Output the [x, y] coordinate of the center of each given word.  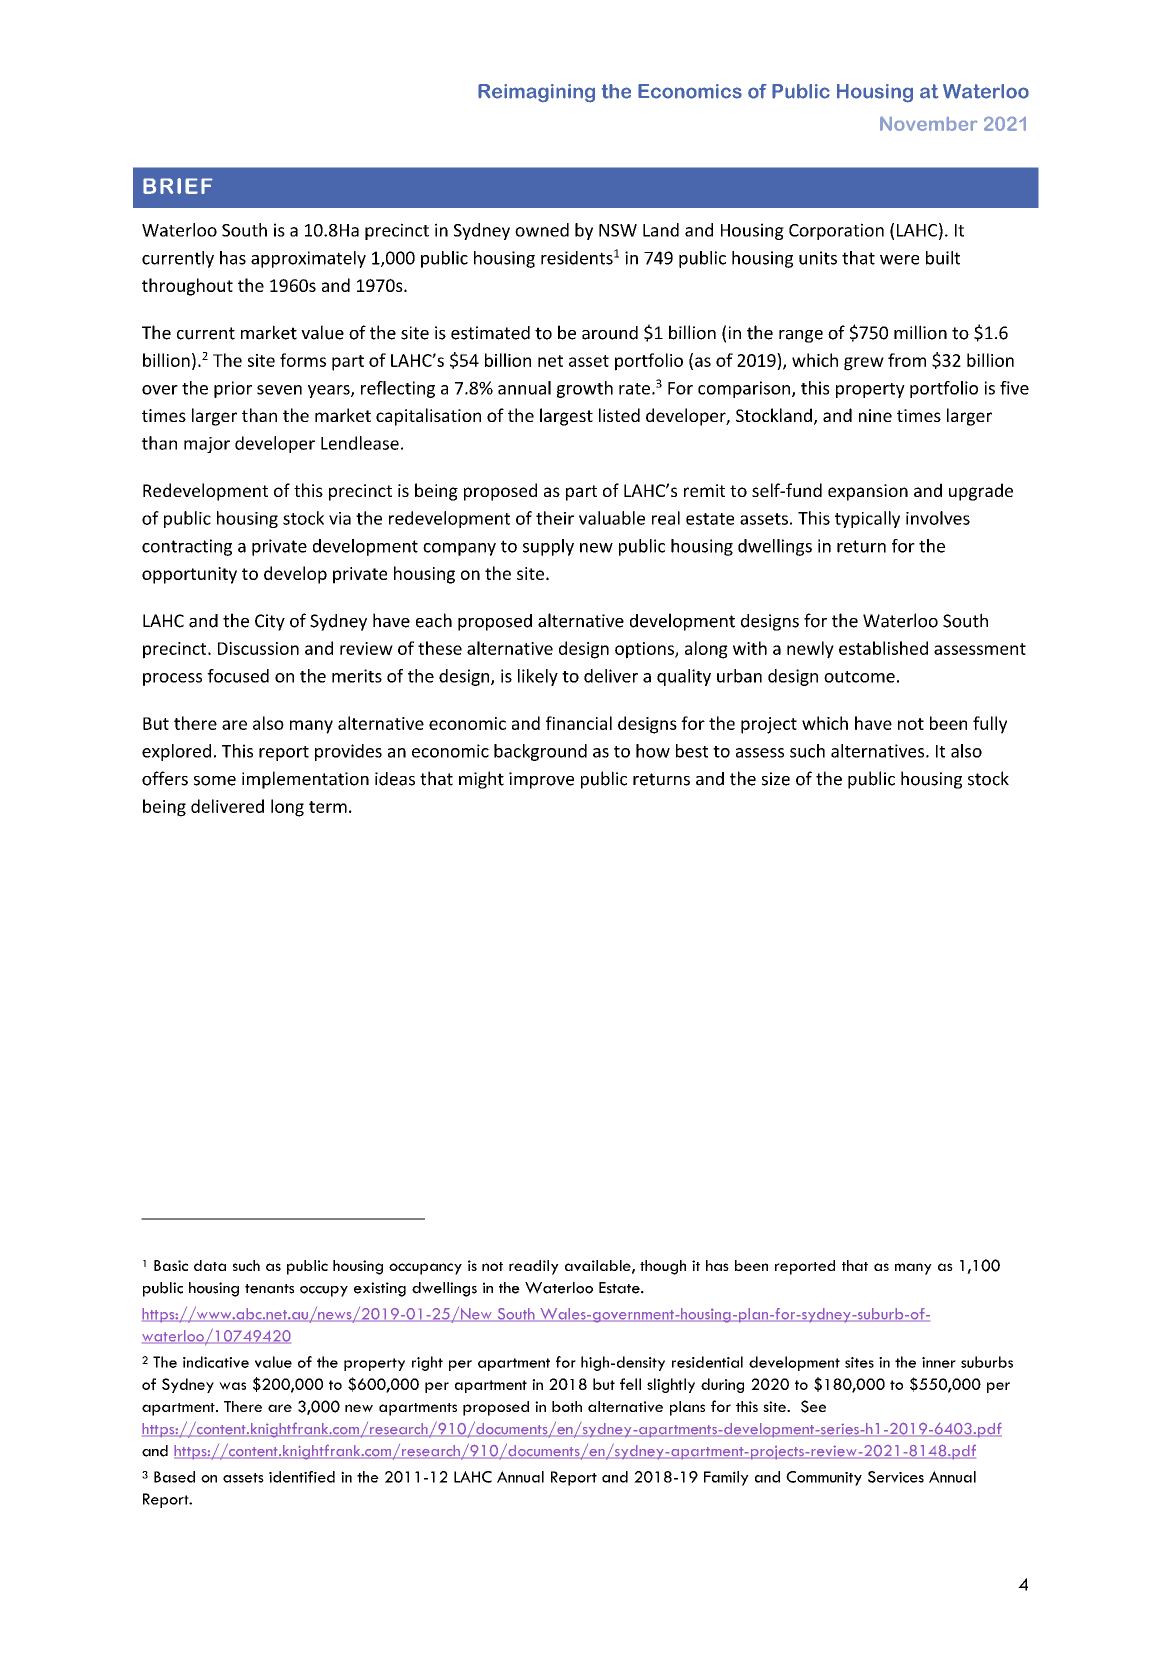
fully [990, 725]
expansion [868, 492]
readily [534, 1267]
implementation [305, 780]
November [928, 124]
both [567, 1406]
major [207, 445]
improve [541, 780]
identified [302, 1477]
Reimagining [536, 93]
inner [939, 1362]
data [210, 1265]
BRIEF [178, 186]
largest [566, 417]
